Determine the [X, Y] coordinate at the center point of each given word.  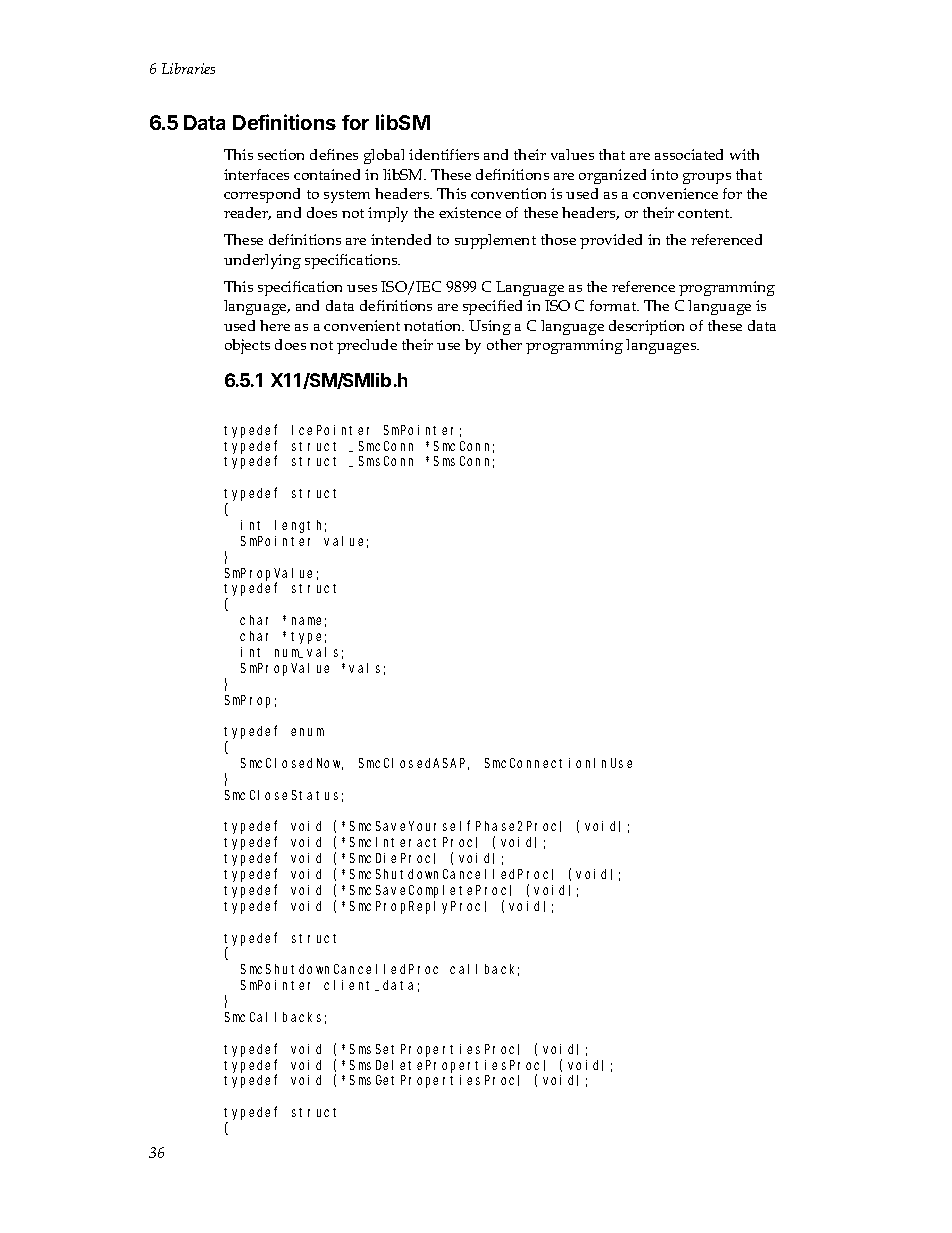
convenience [675, 193]
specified [492, 307]
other [504, 344]
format [614, 305]
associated [689, 154]
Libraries [188, 68]
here [275, 325]
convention [508, 193]
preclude [367, 346]
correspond [262, 195]
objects [247, 346]
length [300, 526]
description [646, 327]
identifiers [444, 154]
